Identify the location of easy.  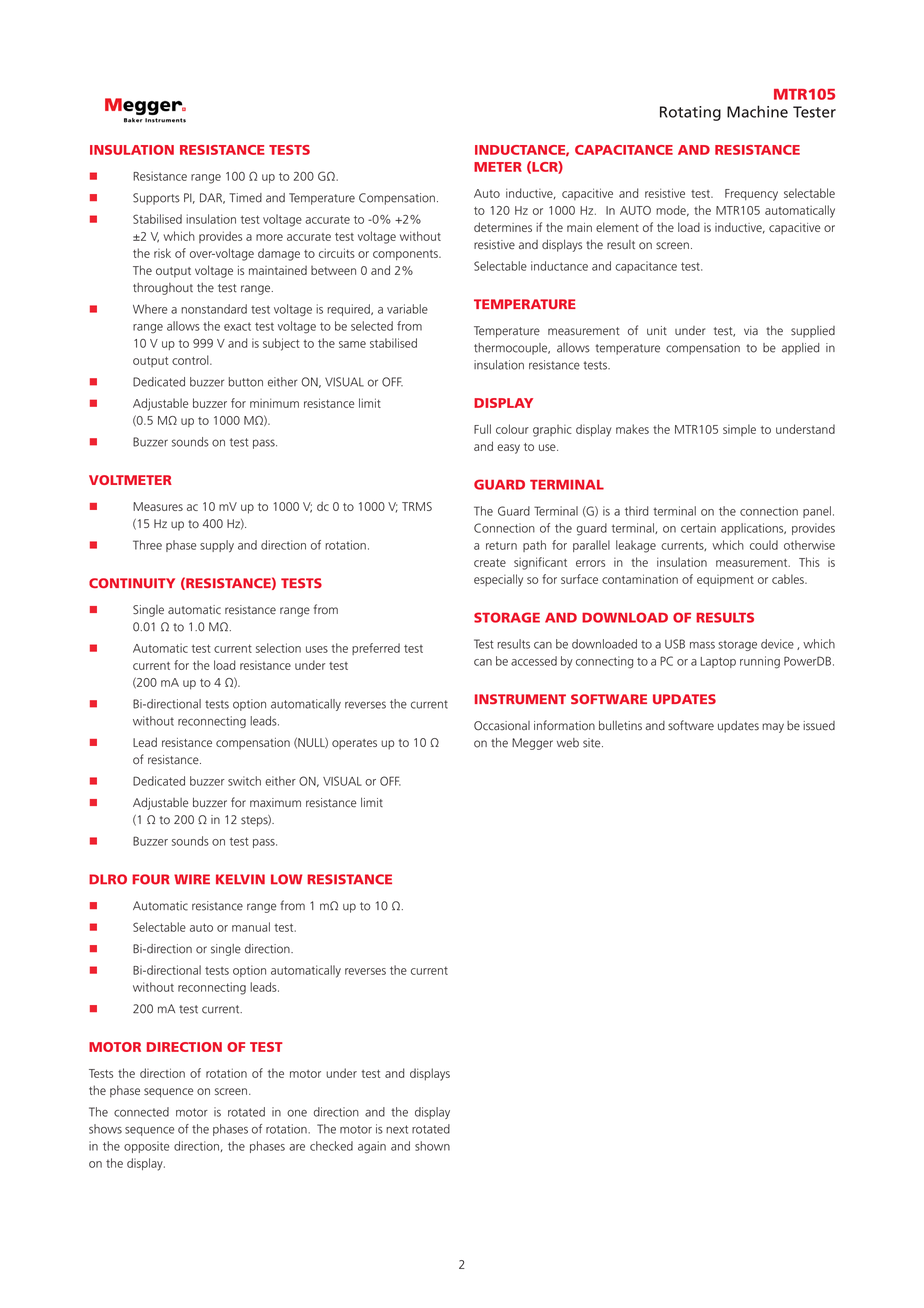
(508, 449).
